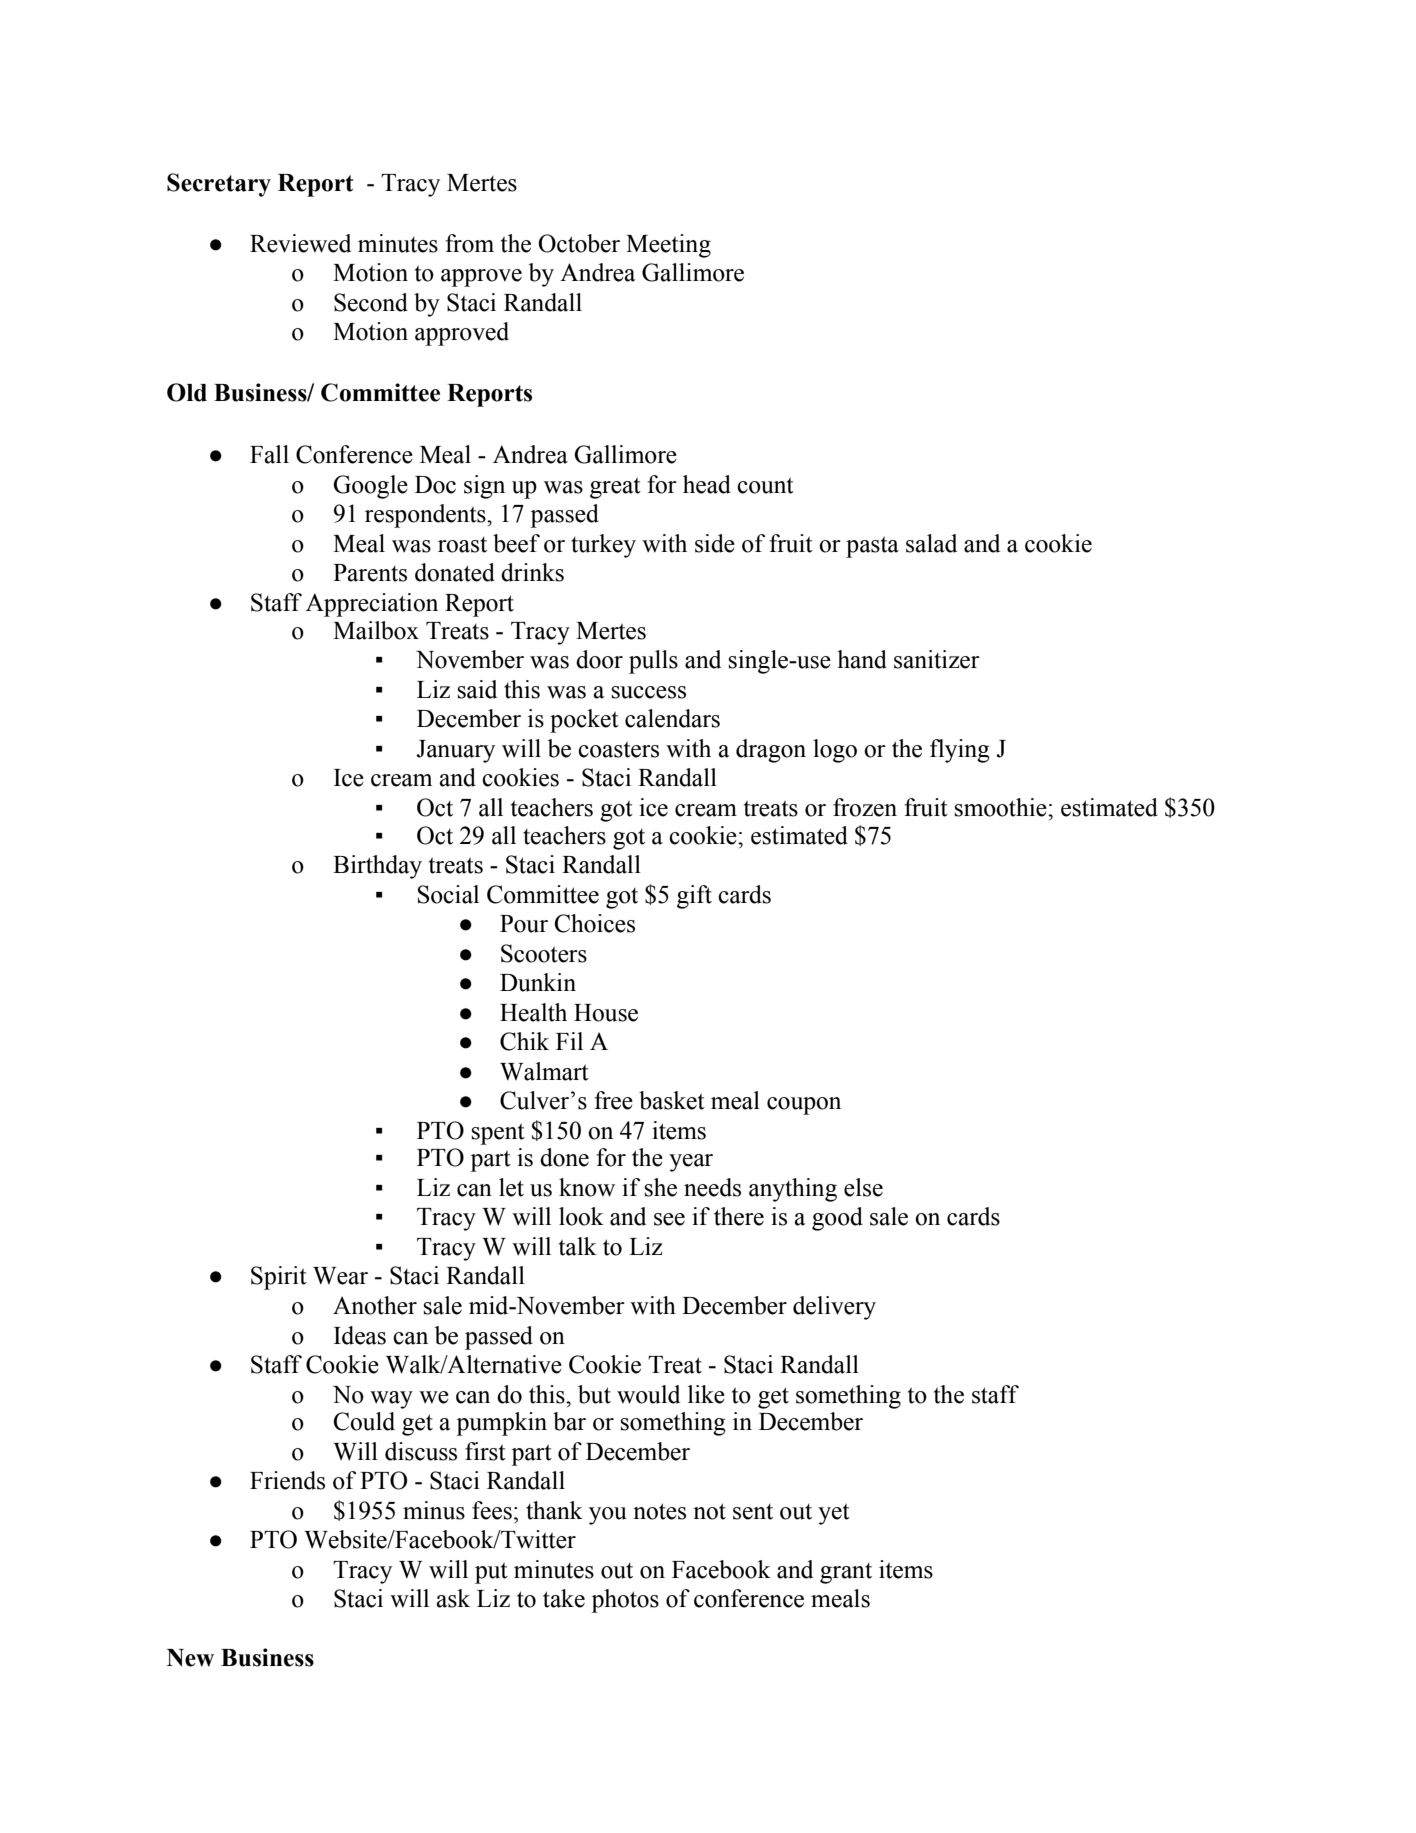  What do you see at coordinates (300, 243) in the screenshot?
I see `Reviewed` at bounding box center [300, 243].
